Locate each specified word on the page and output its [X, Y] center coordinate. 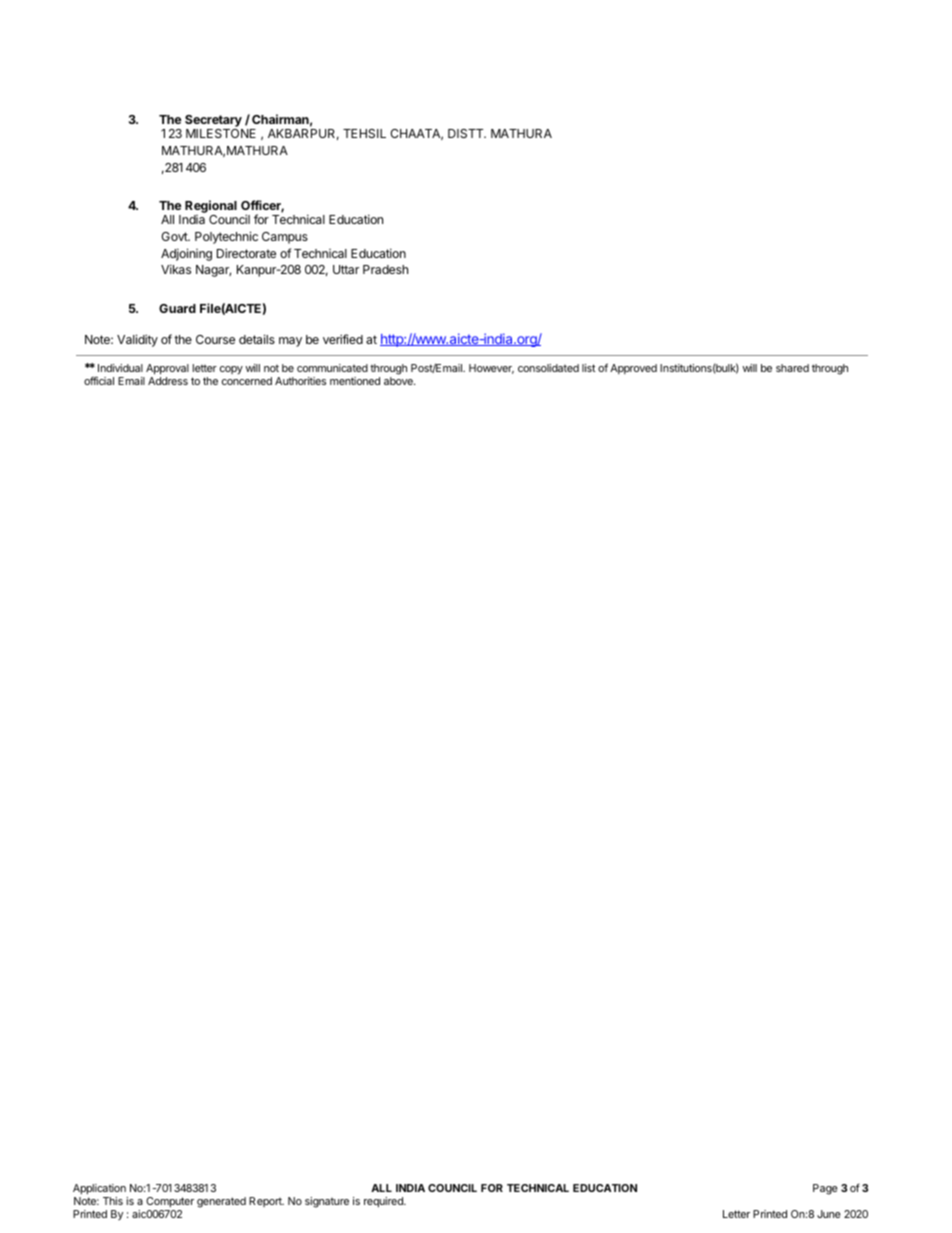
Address [168, 381]
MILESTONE [221, 133]
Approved [633, 369]
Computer [170, 1202]
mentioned [355, 381]
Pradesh [385, 269]
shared [792, 368]
